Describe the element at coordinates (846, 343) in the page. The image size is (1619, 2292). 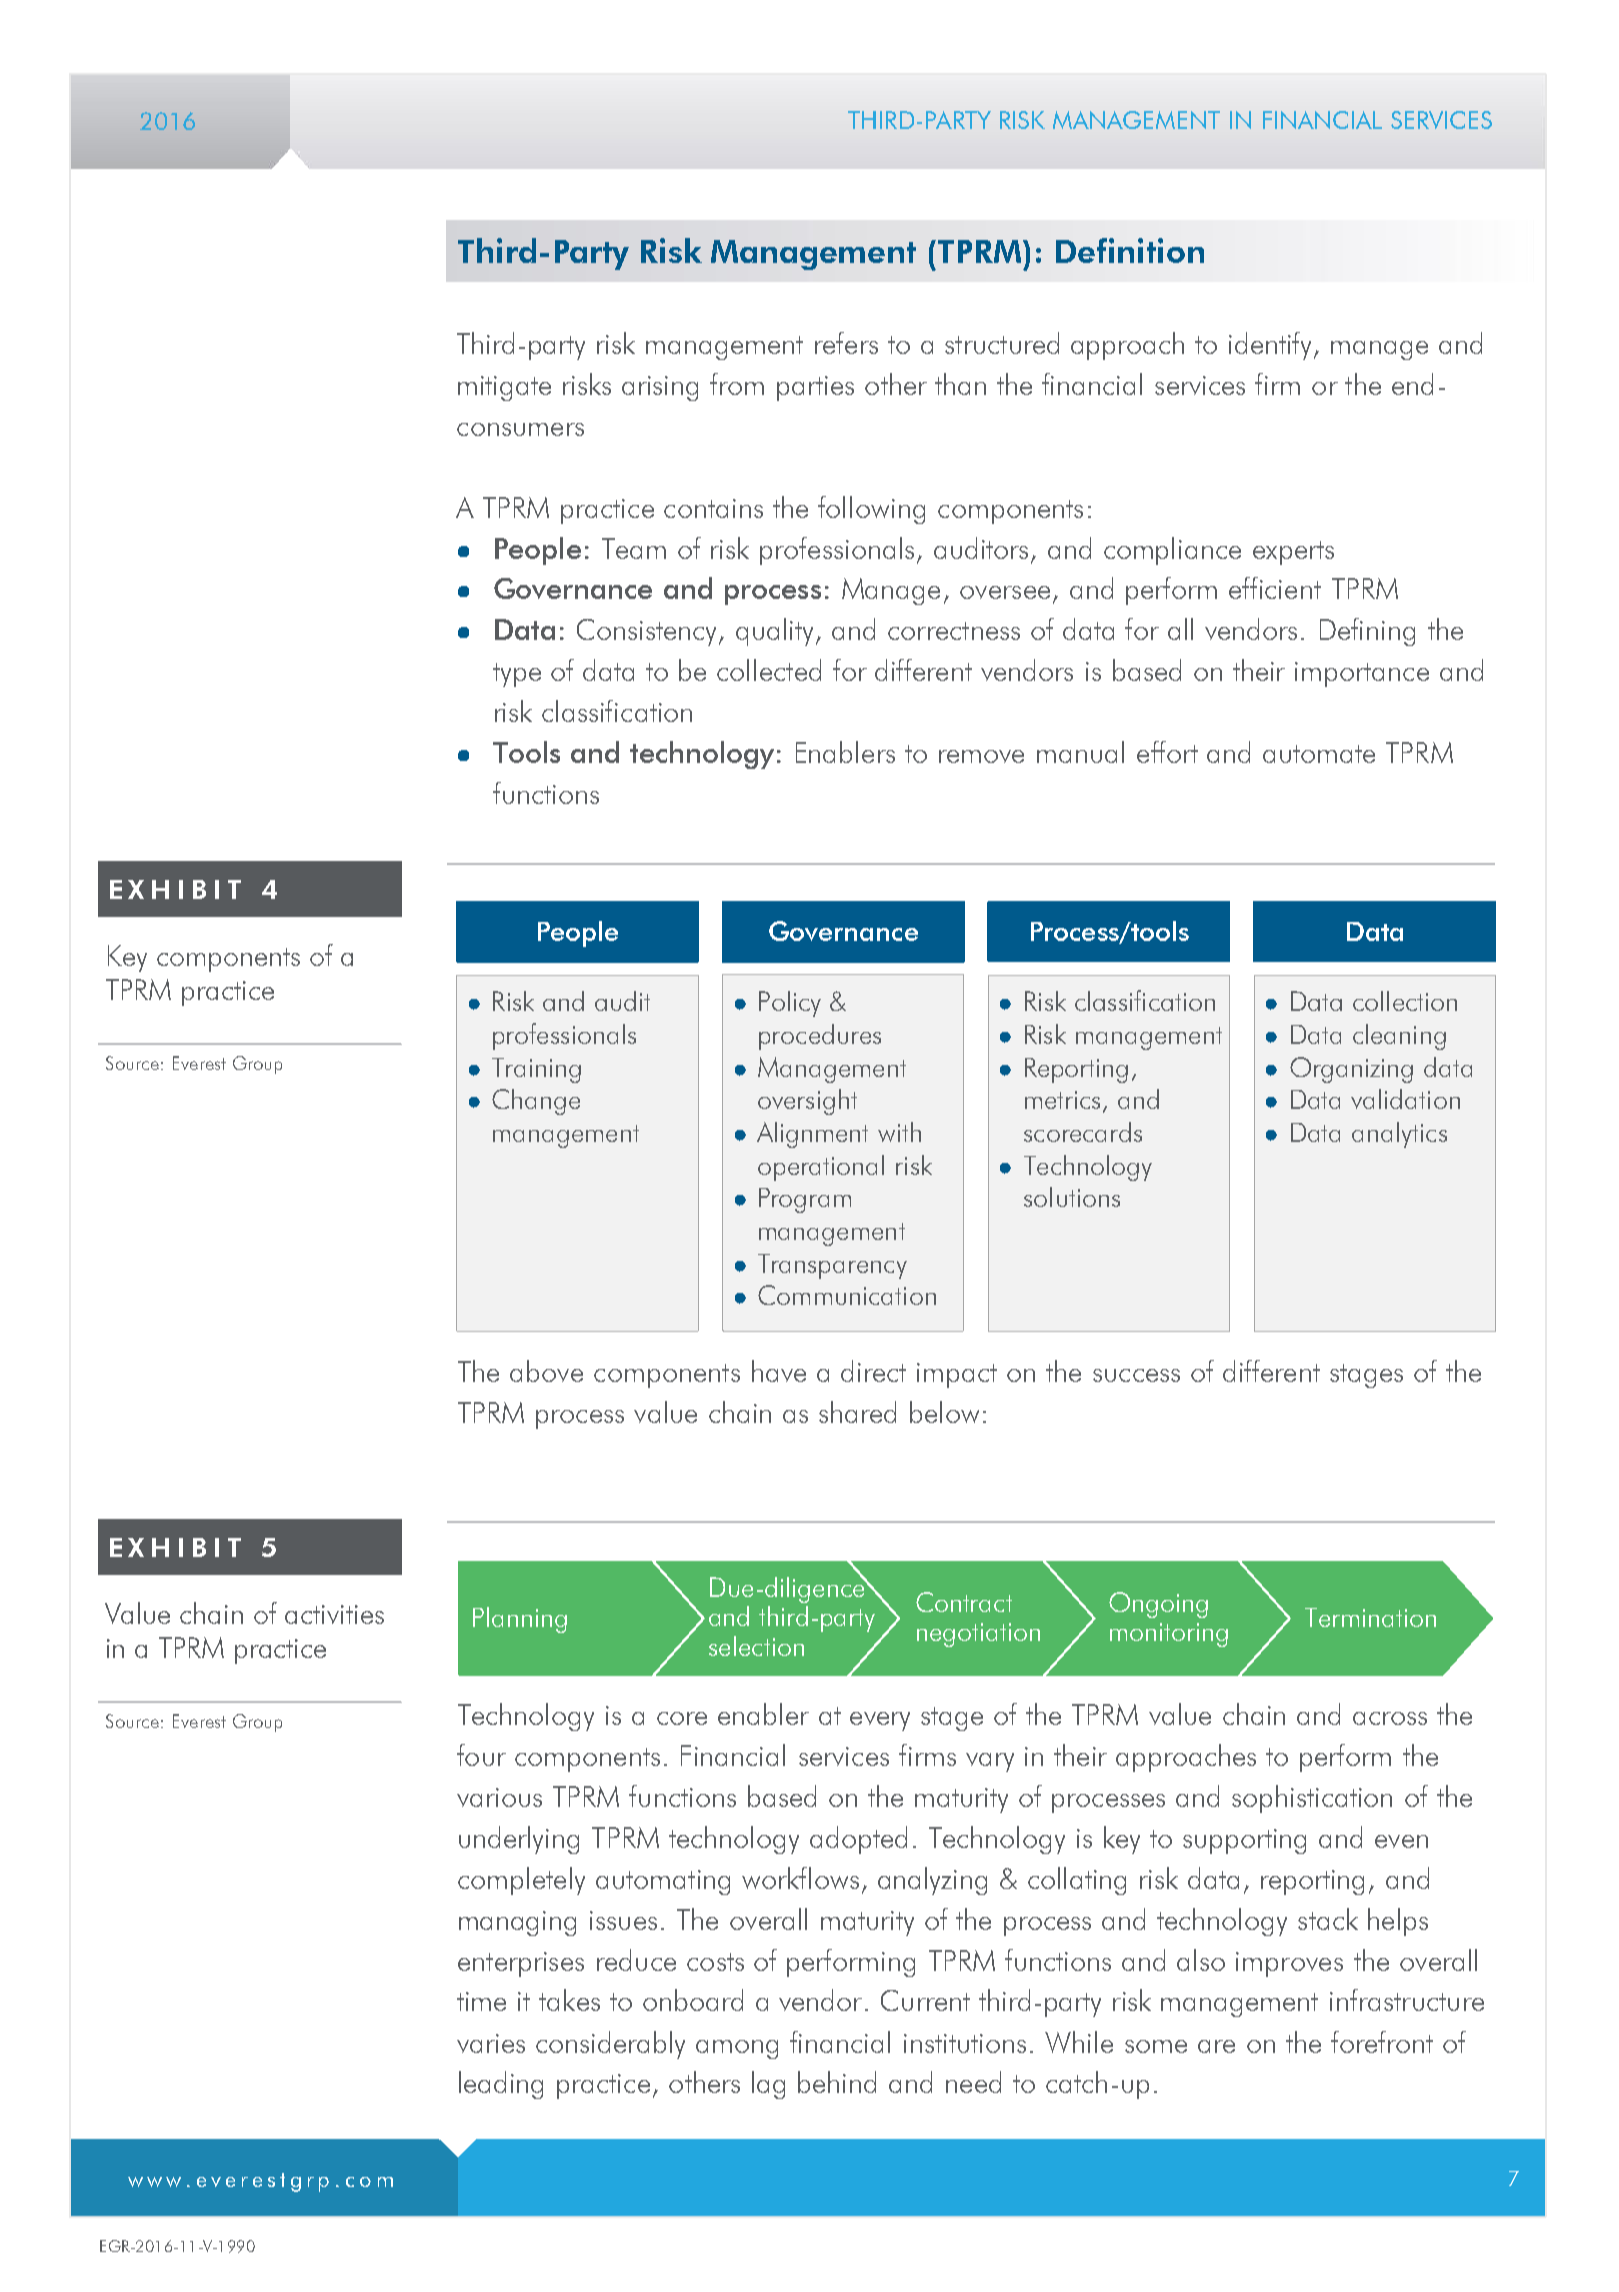
I see `refers` at that location.
